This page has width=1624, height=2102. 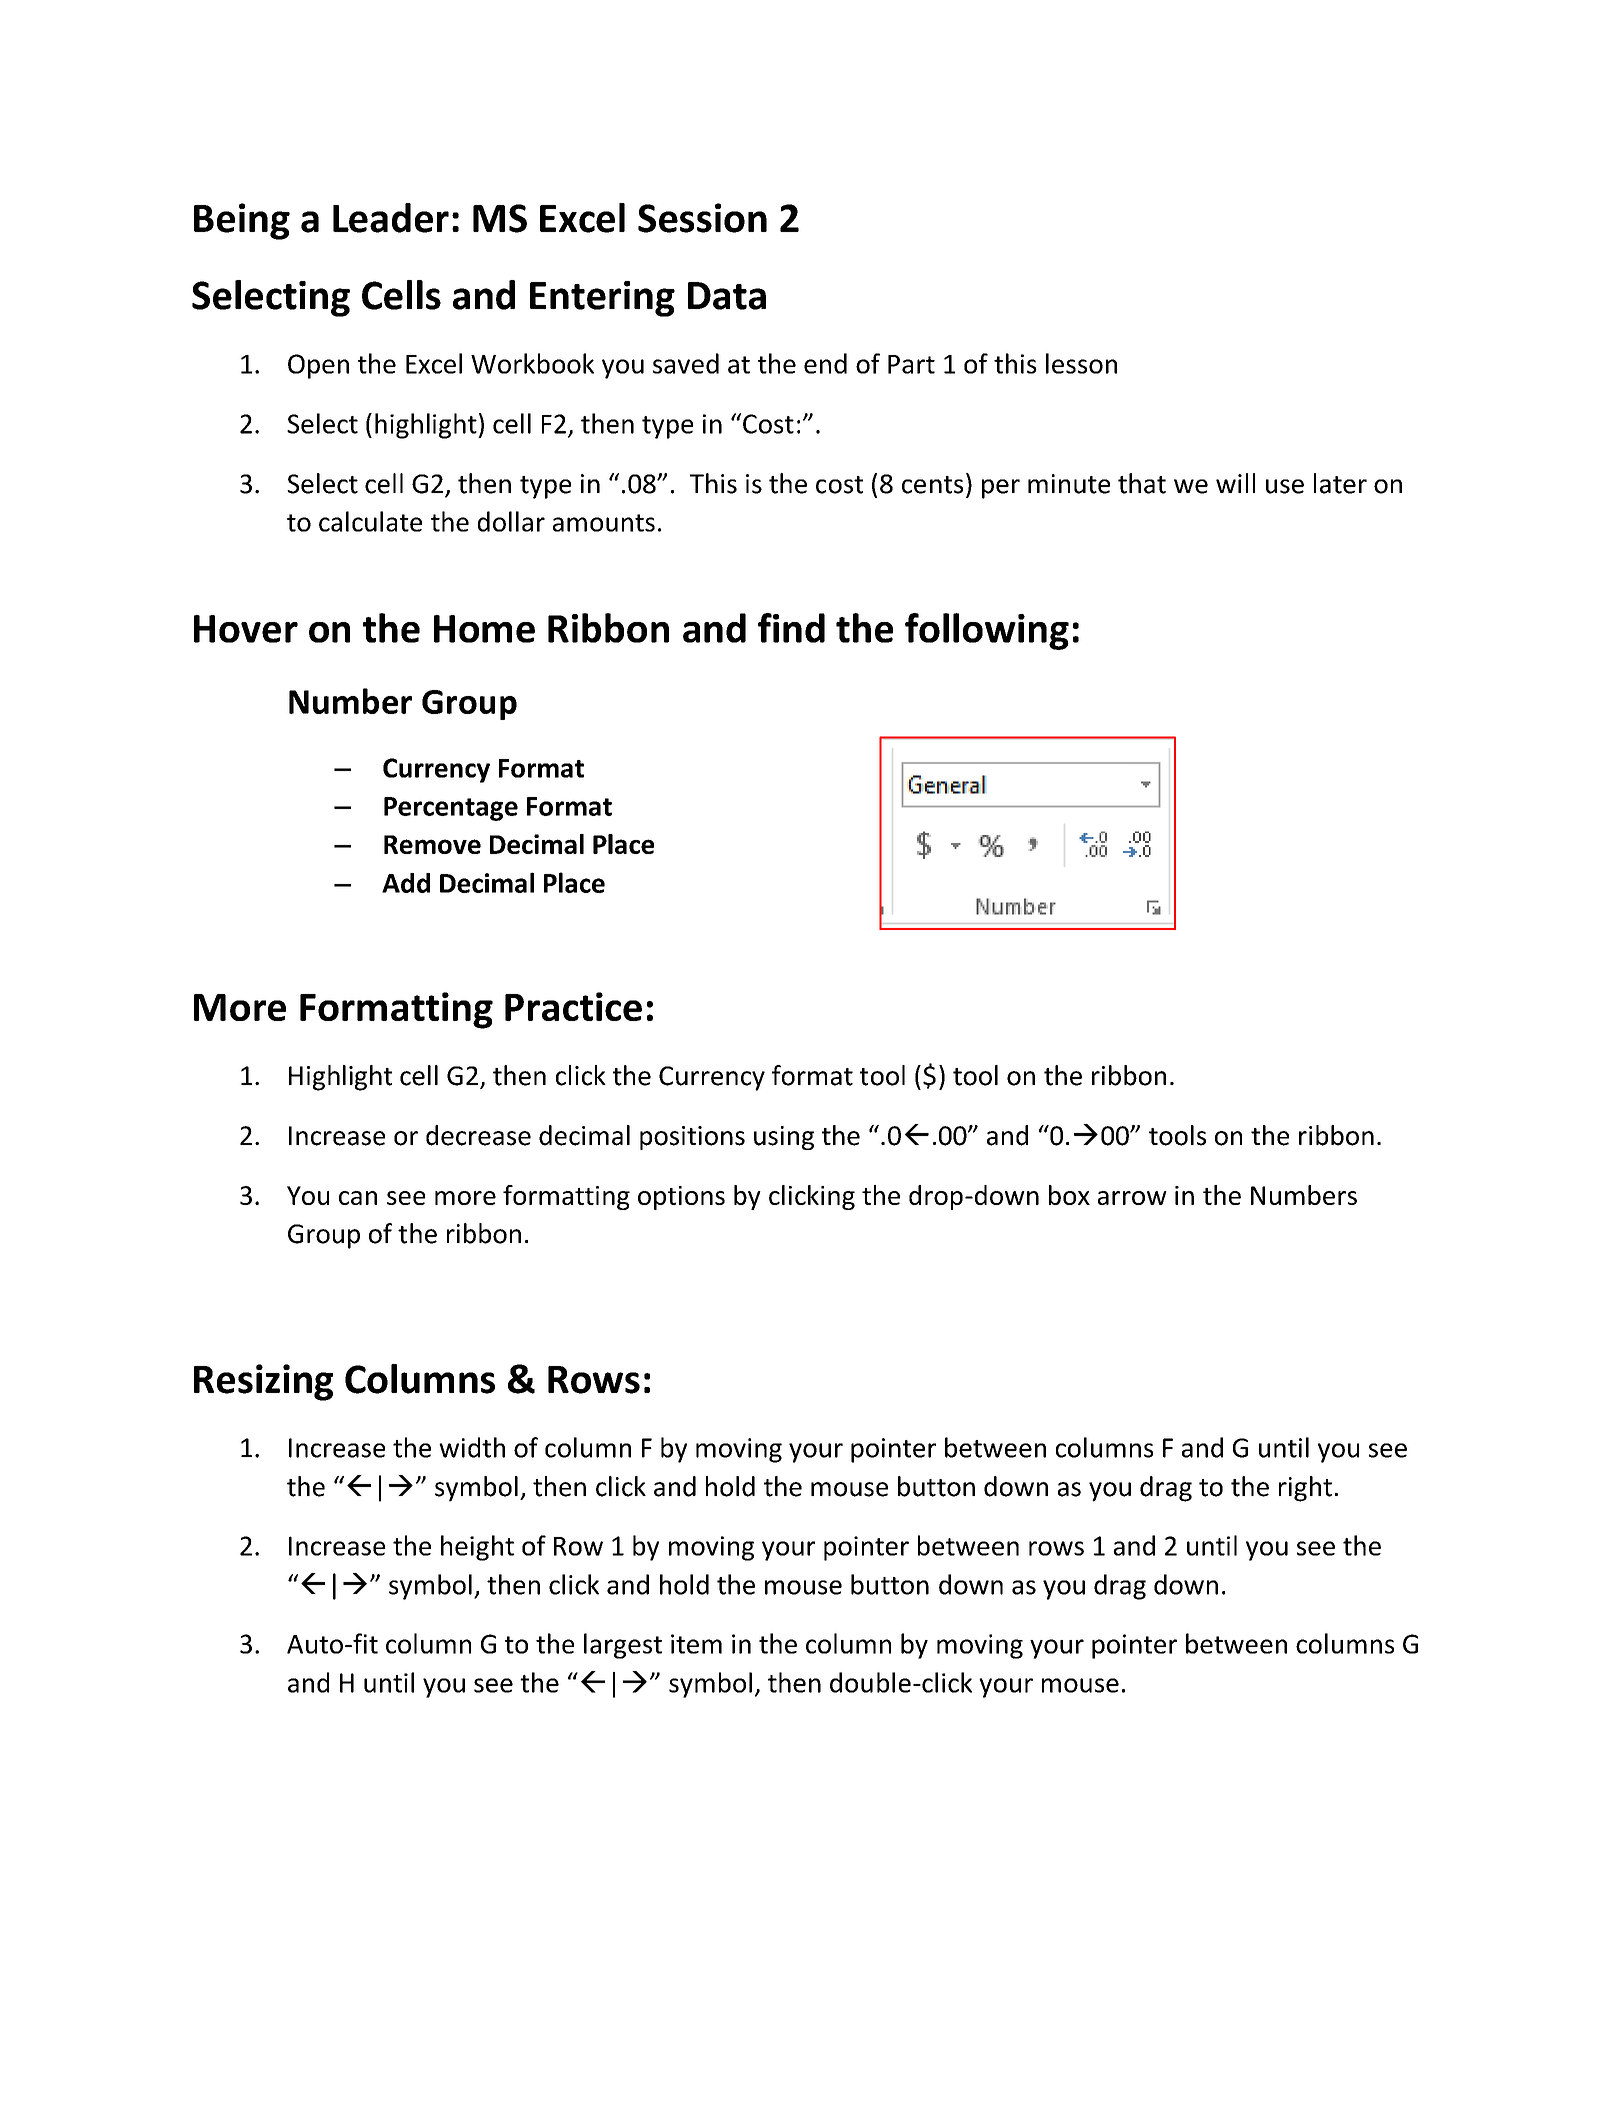 I want to click on item, so click(x=696, y=1644).
